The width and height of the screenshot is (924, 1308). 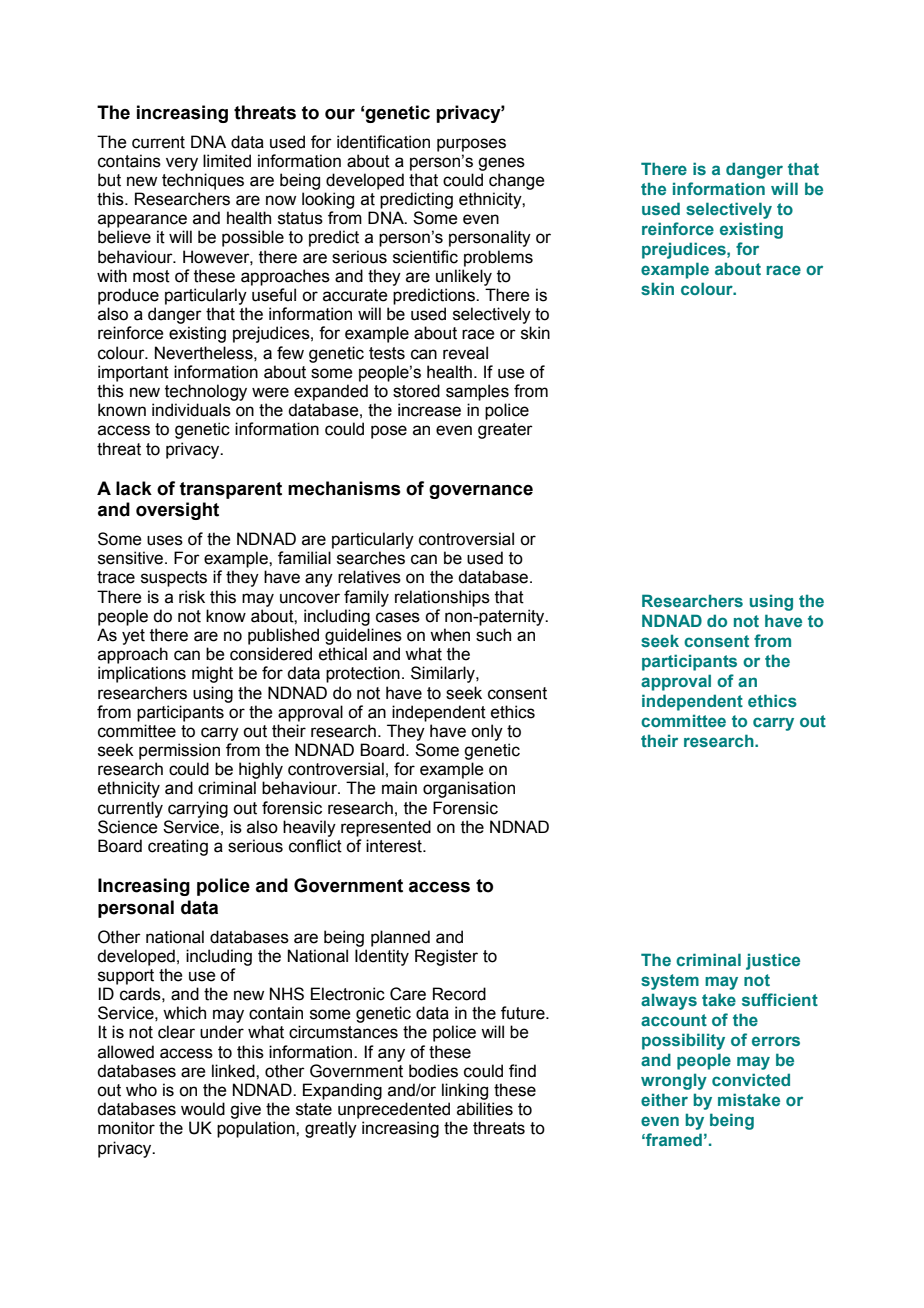 I want to click on change, so click(x=517, y=181).
